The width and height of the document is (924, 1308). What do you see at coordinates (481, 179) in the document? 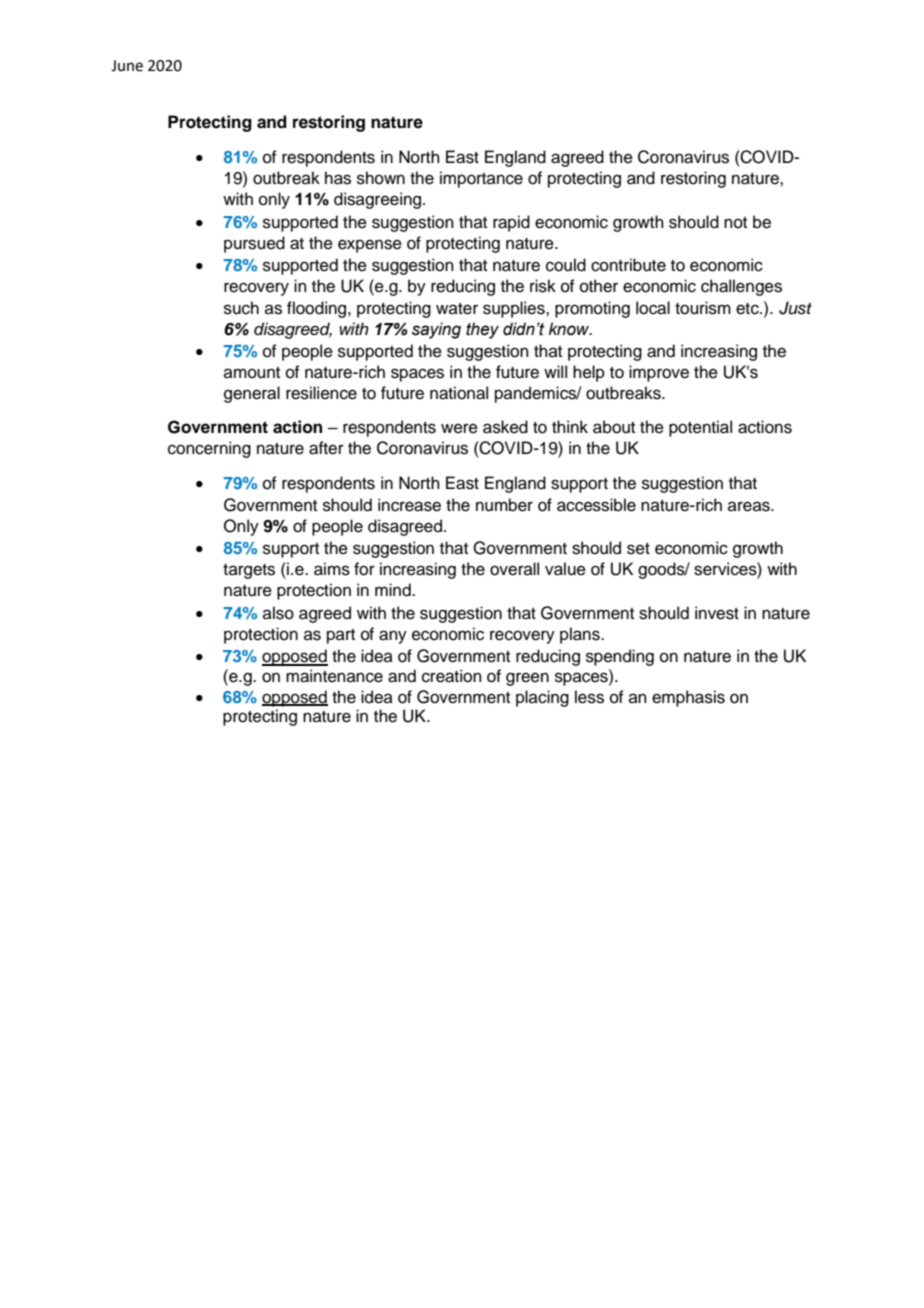
I see `importance` at bounding box center [481, 179].
